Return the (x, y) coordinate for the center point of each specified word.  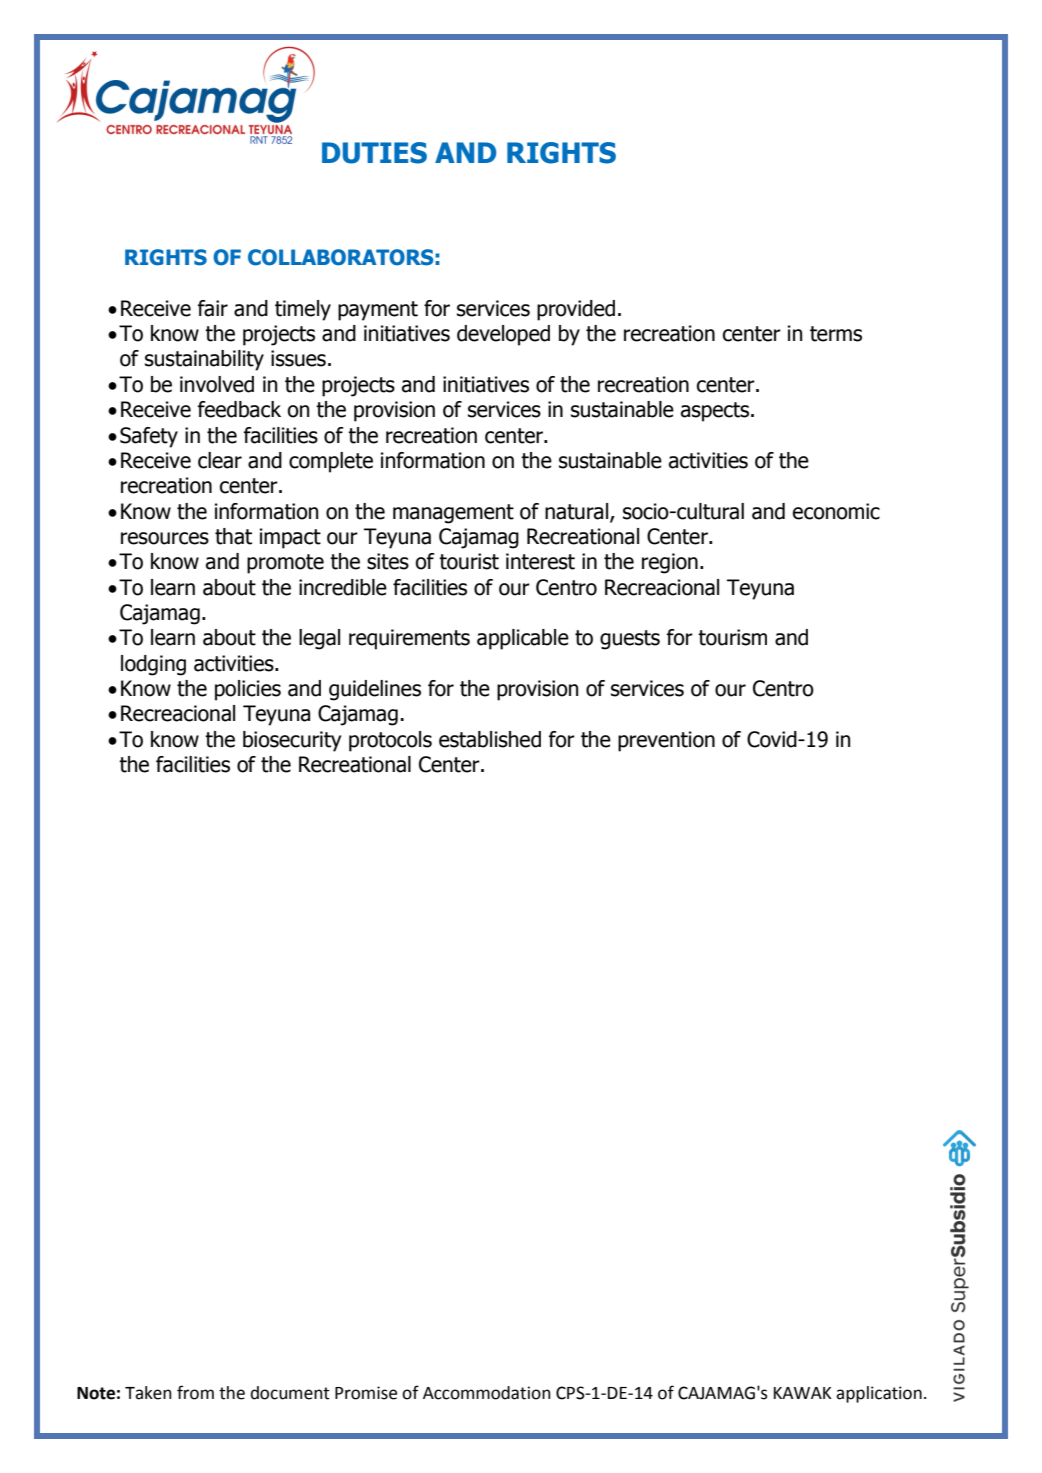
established (490, 739)
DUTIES (374, 153)
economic (836, 511)
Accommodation (487, 1393)
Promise (366, 1393)
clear (220, 460)
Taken (148, 1393)
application (879, 1394)
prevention (666, 741)
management (453, 514)
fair (213, 308)
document (290, 1393)
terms (836, 334)
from (195, 1392)
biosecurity (292, 741)
